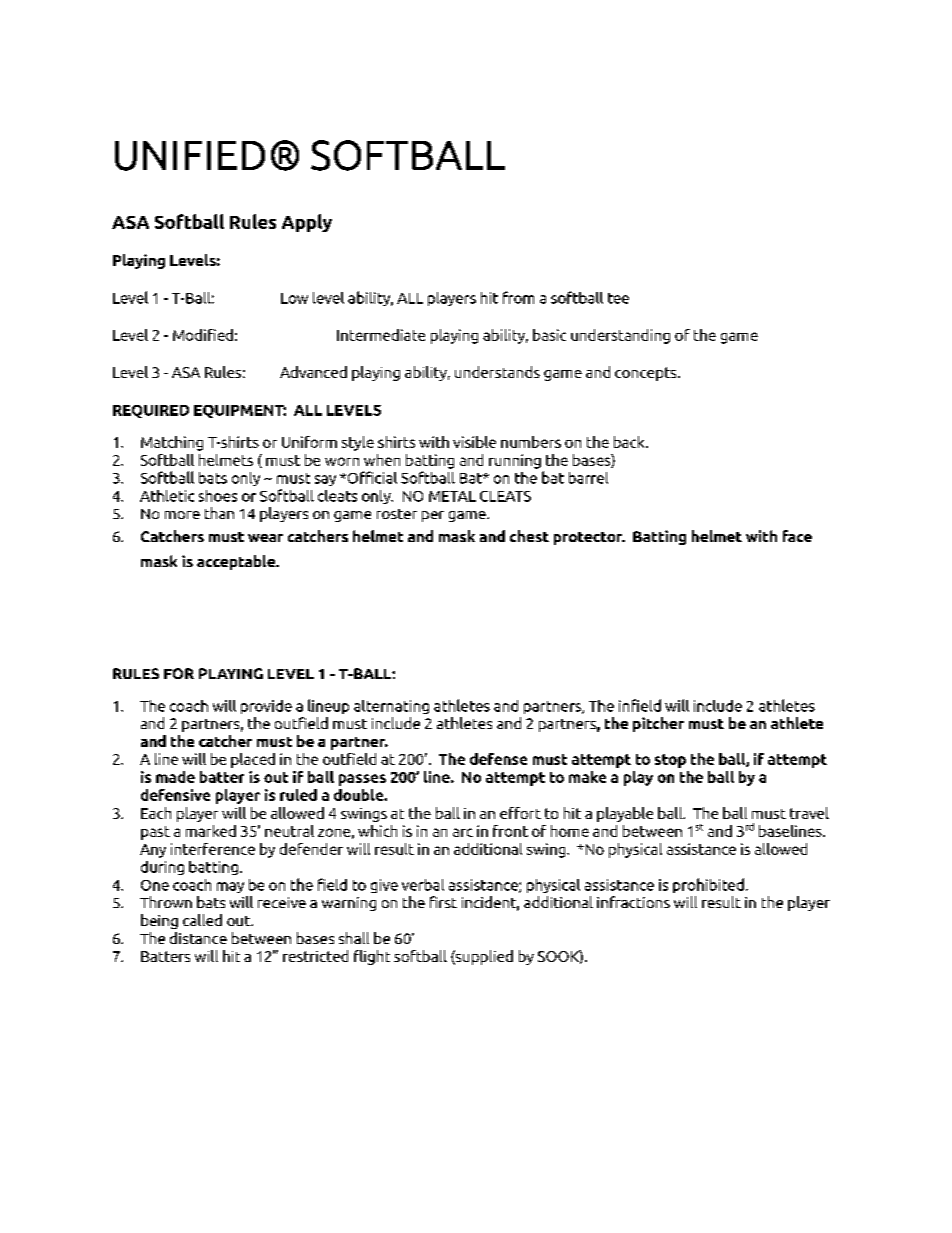  Describe the element at coordinates (218, 496) in the page. I see `shoes` at that location.
